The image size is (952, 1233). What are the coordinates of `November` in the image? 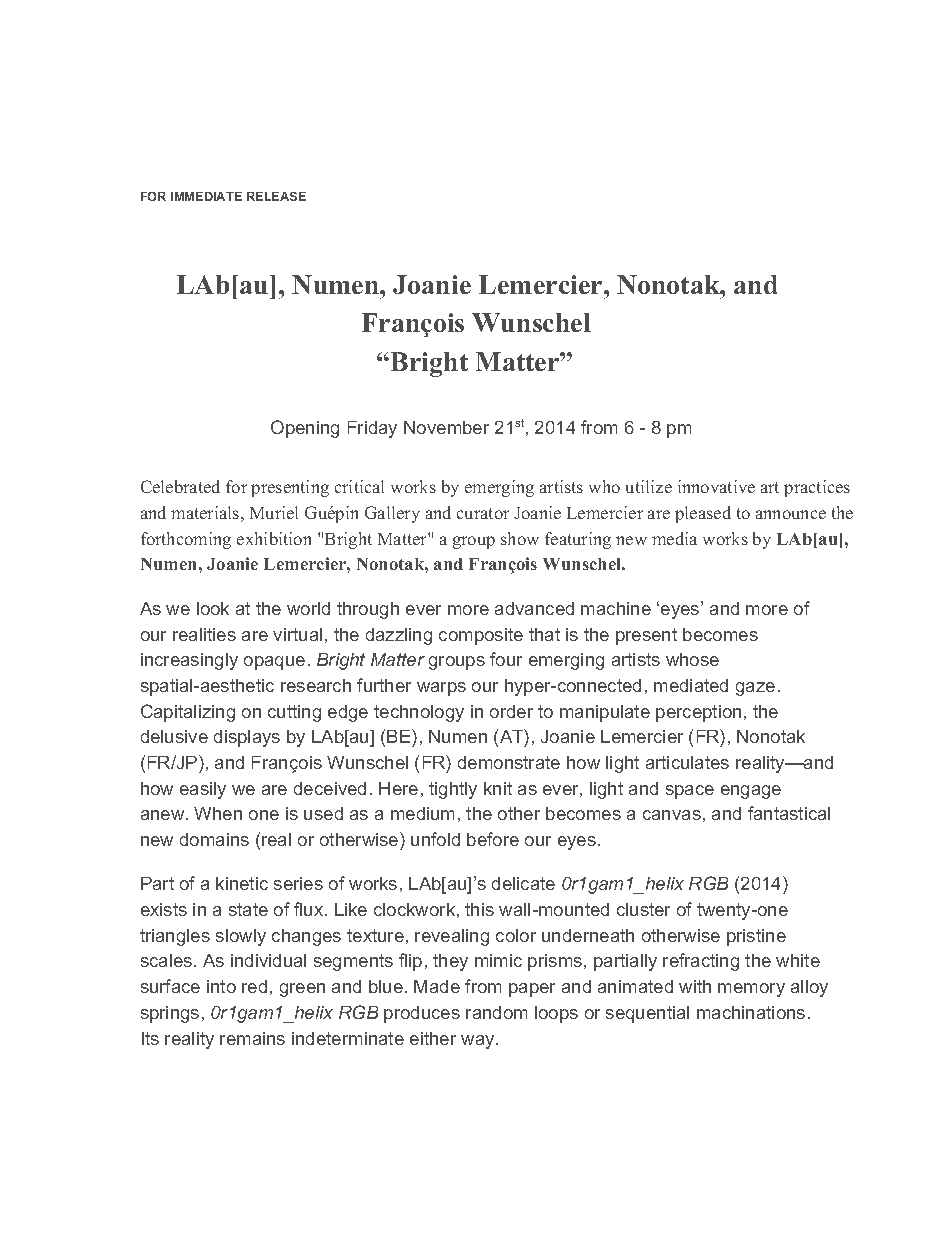 It's located at (446, 427).
